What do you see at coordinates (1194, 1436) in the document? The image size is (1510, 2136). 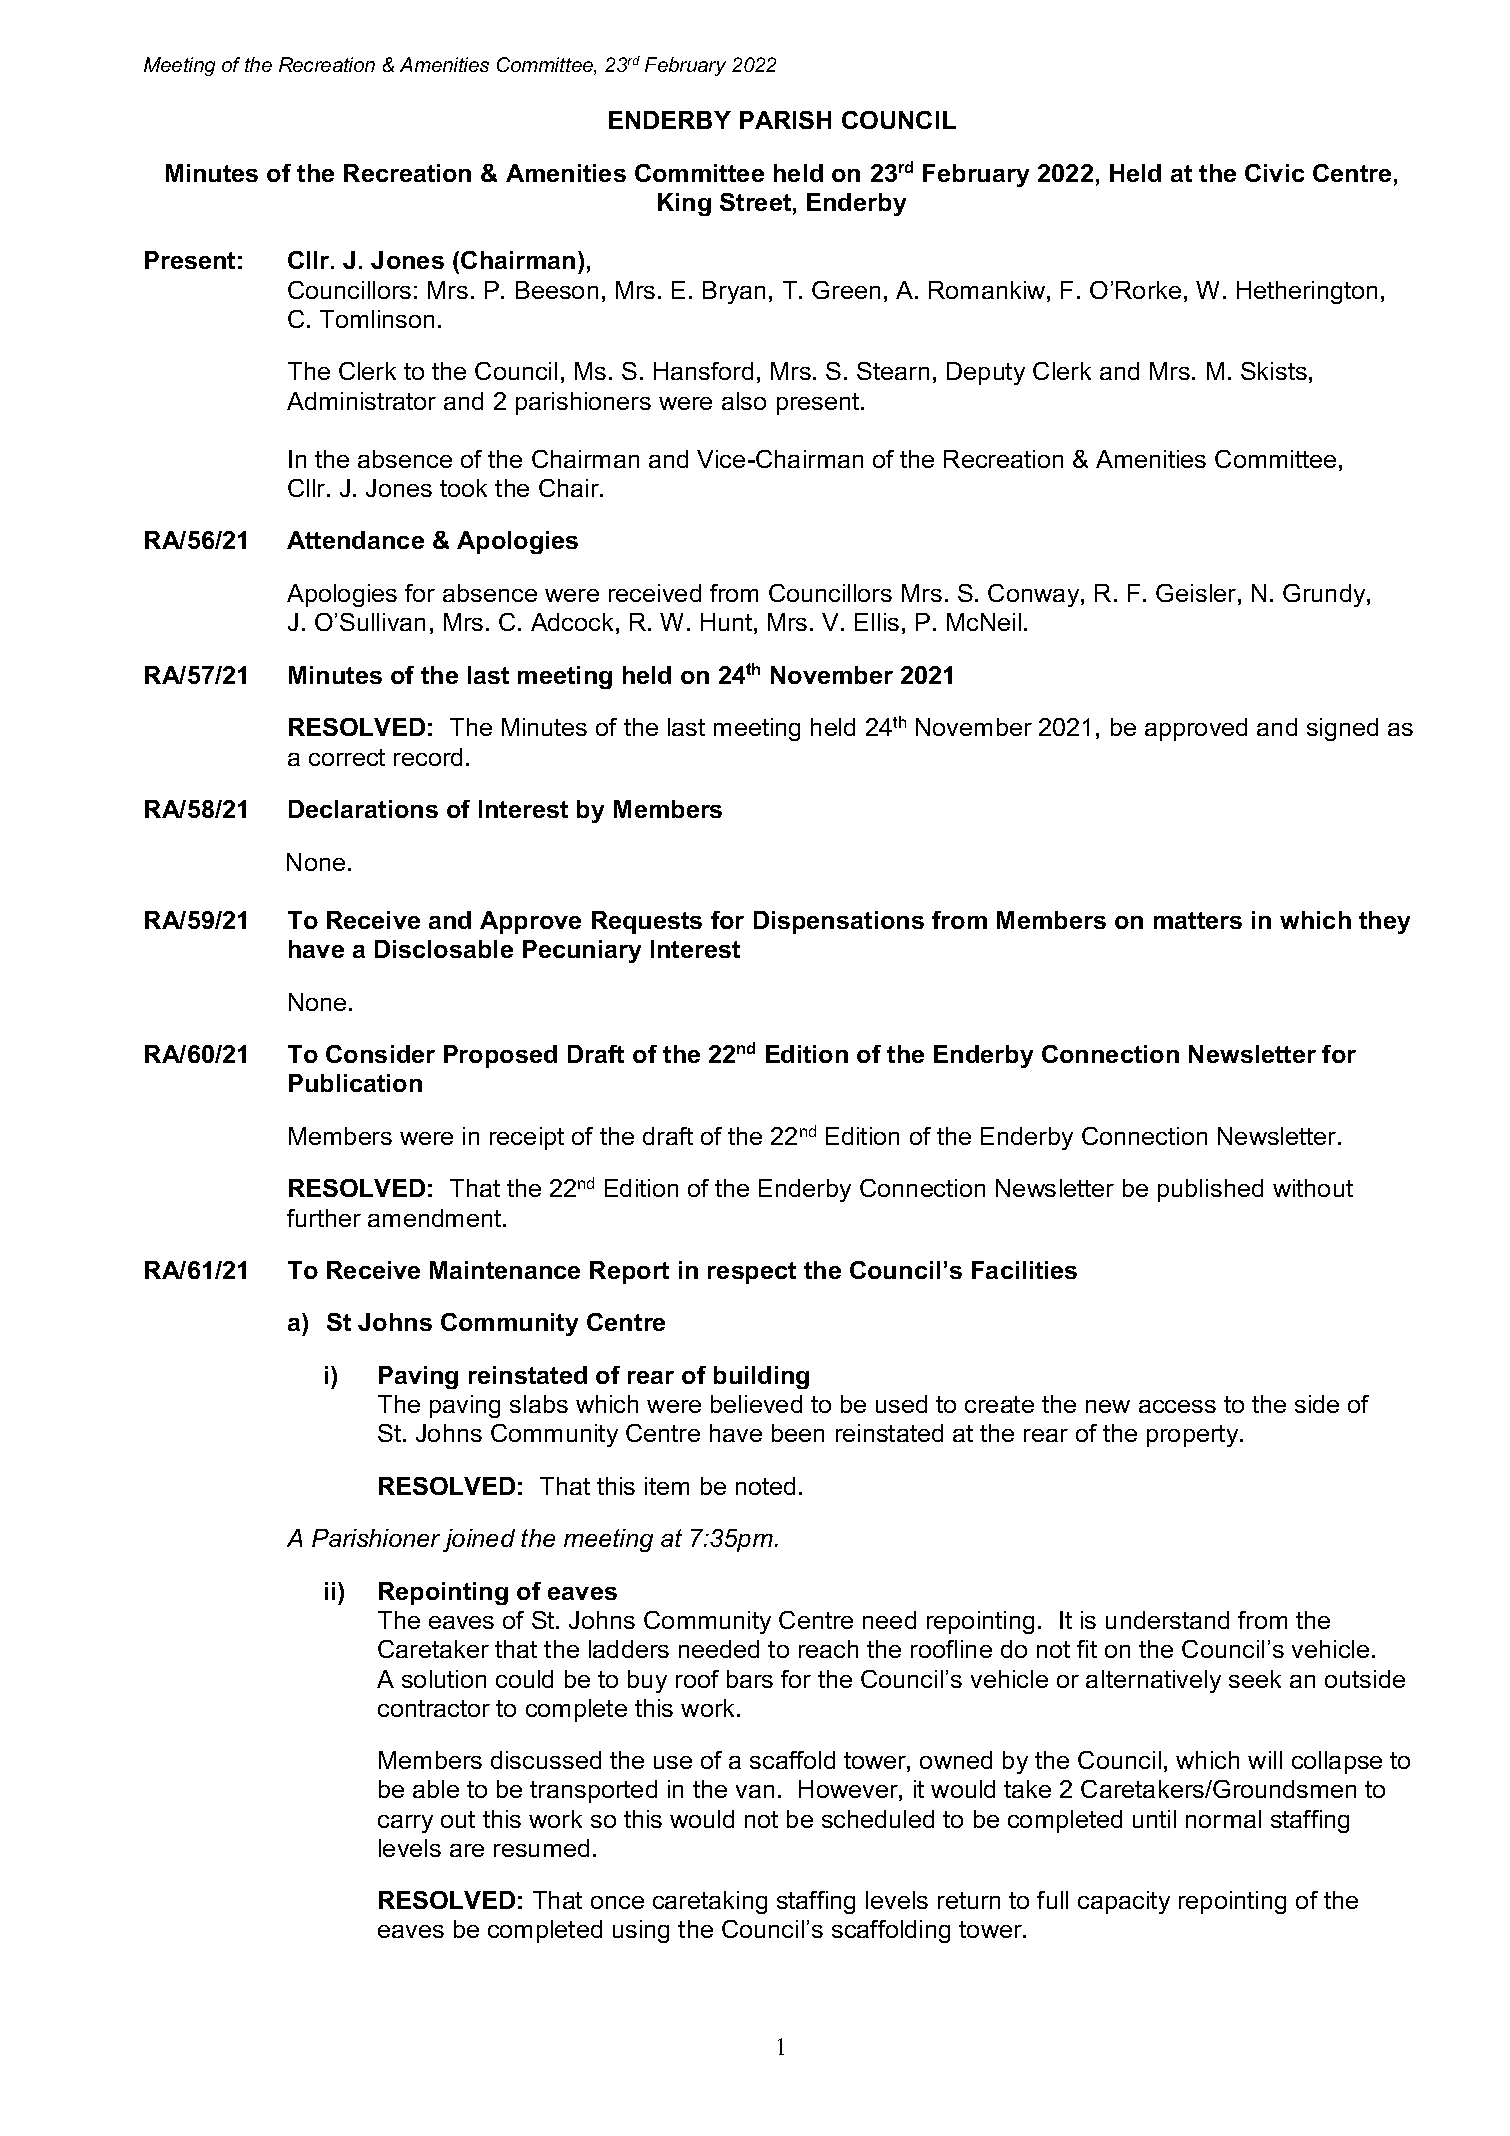 I see `property` at bounding box center [1194, 1436].
